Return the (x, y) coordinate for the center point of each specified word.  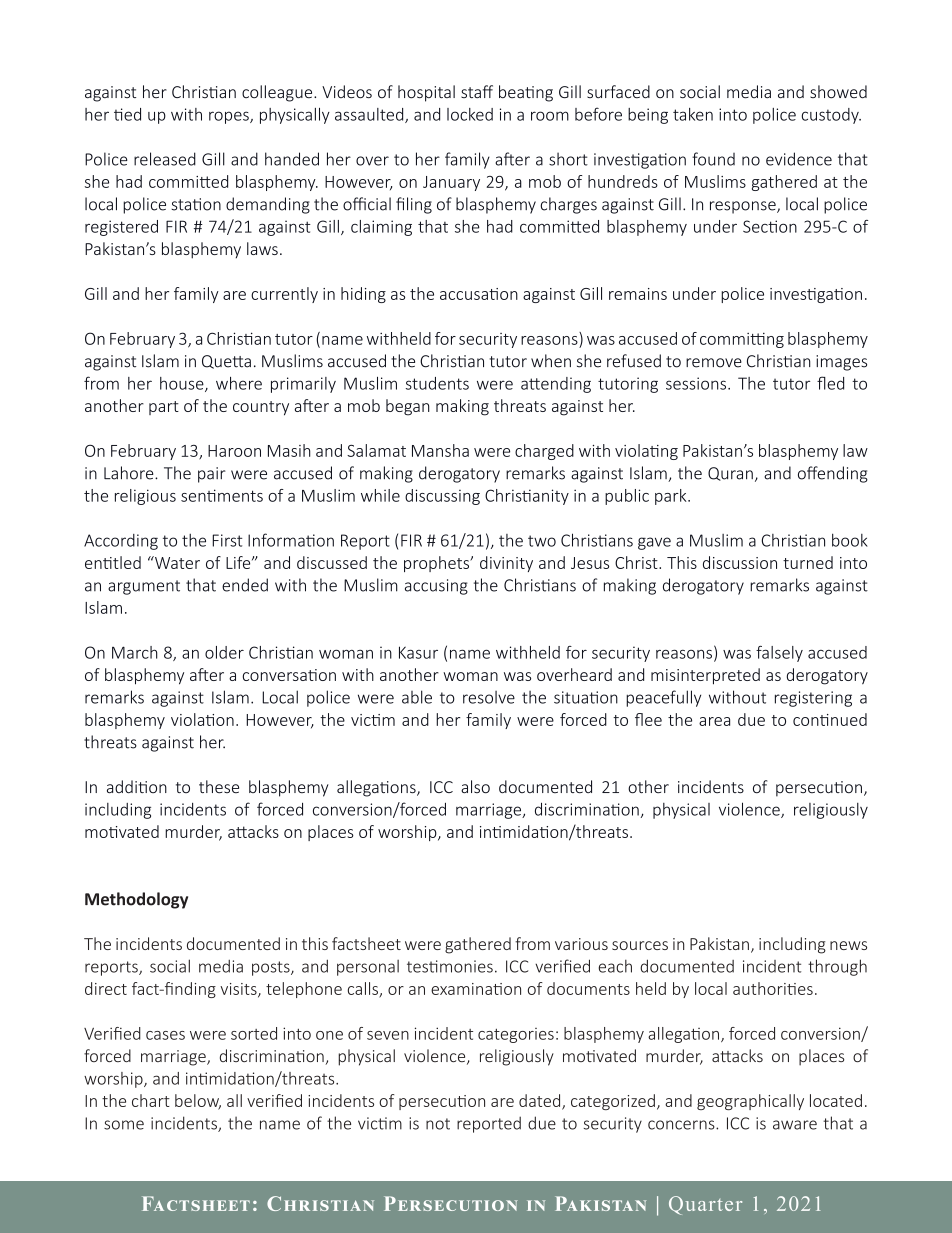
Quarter (705, 1205)
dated (541, 1101)
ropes (230, 117)
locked (470, 114)
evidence (799, 159)
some (124, 1125)
